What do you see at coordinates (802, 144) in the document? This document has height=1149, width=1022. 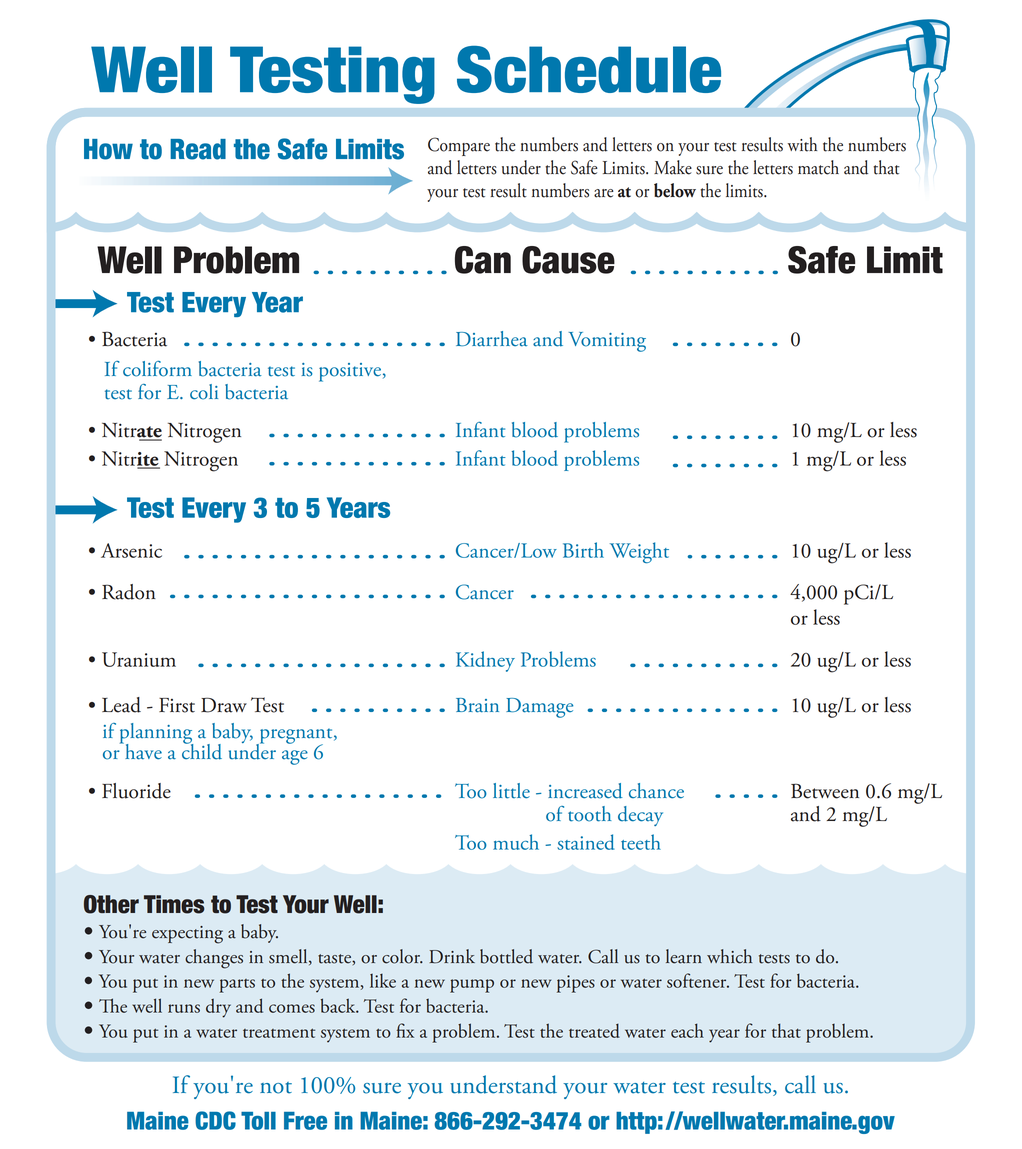 I see `with` at bounding box center [802, 144].
